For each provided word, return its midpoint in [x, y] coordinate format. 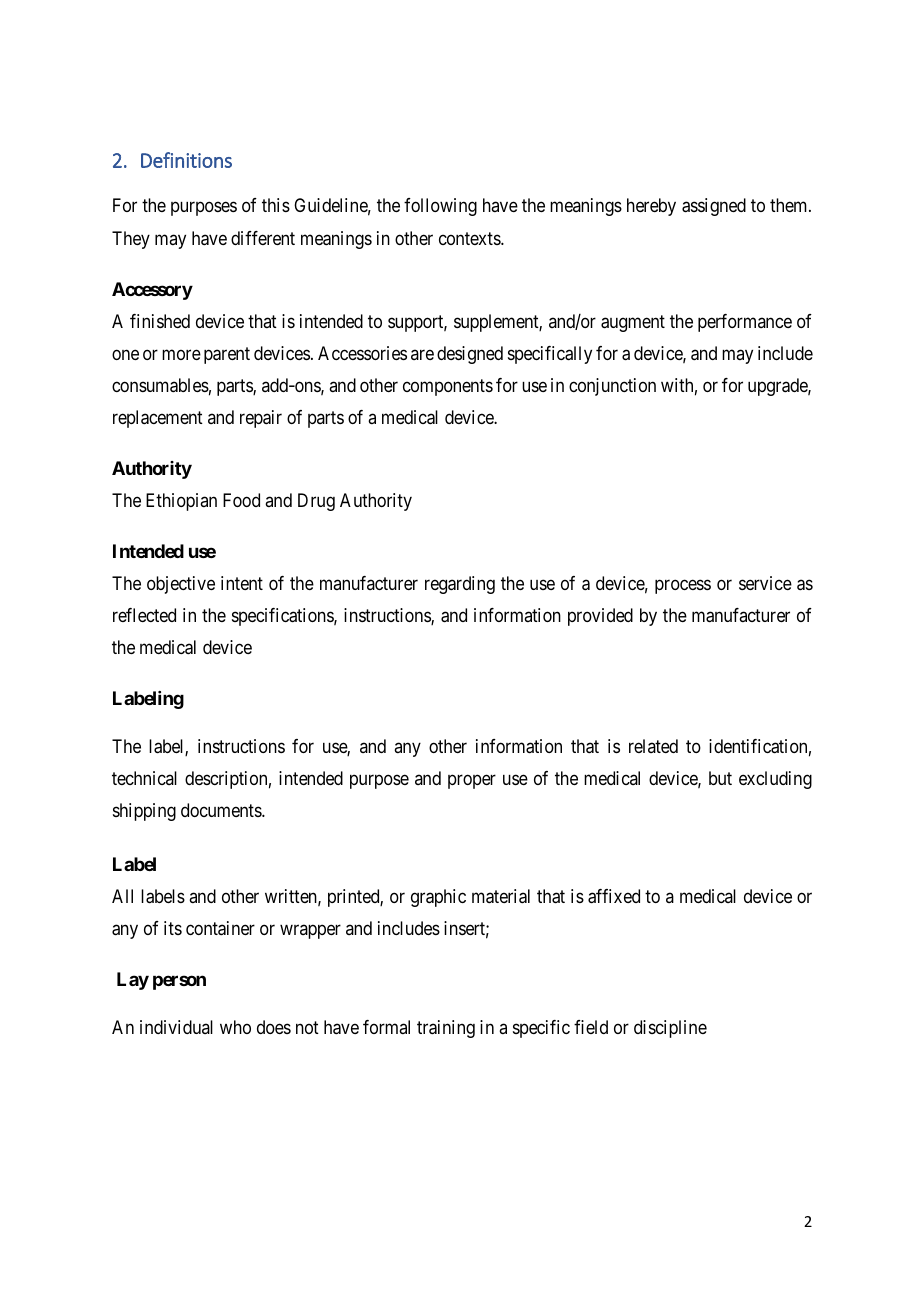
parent [227, 355]
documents [222, 810]
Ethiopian [181, 502]
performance [745, 323]
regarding [460, 585]
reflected [144, 615]
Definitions [186, 160]
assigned [714, 207]
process [683, 586]
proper [472, 781]
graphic [438, 898]
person [179, 982]
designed [470, 355]
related [653, 746]
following [440, 207]
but [720, 778]
